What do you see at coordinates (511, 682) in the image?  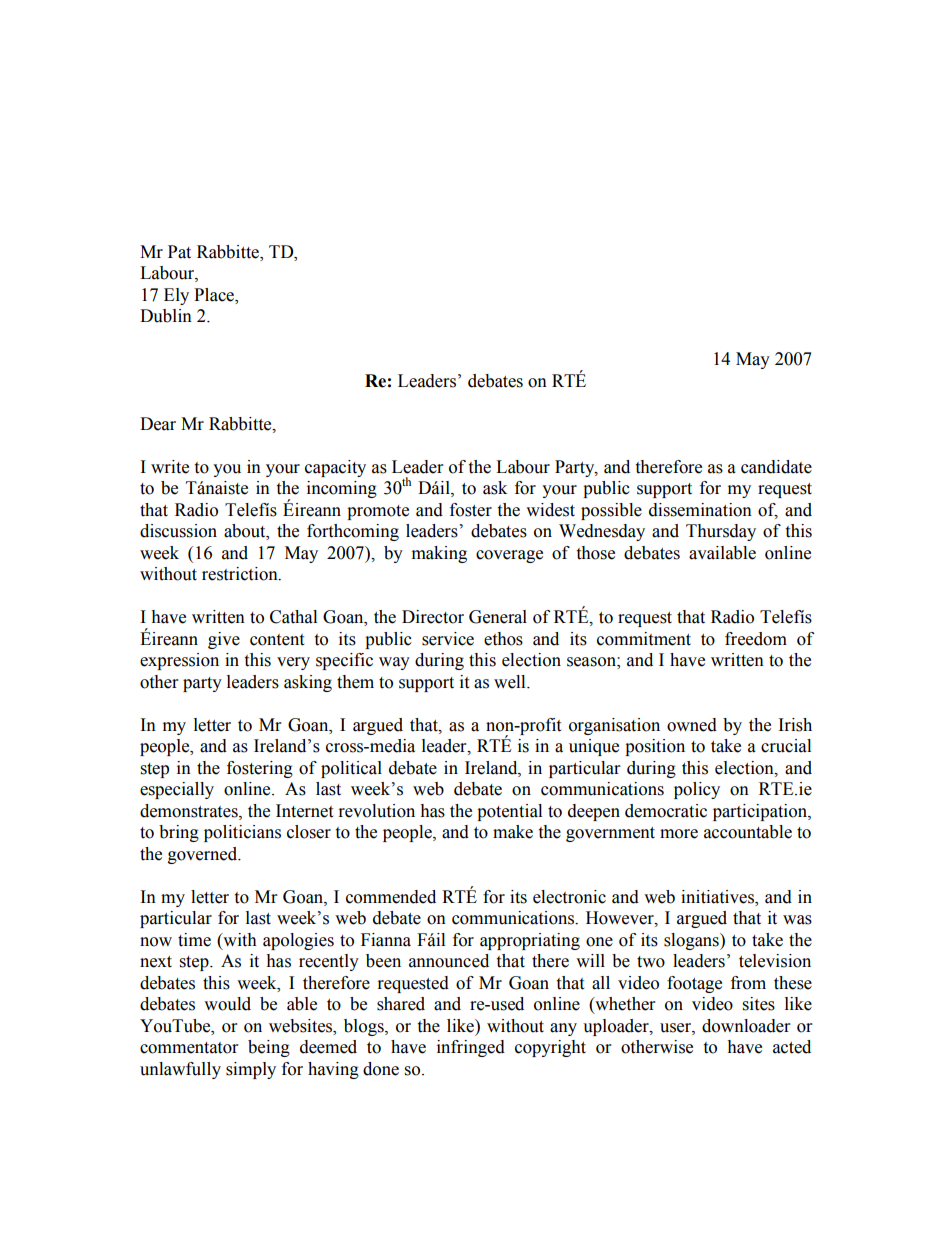 I see `well` at bounding box center [511, 682].
